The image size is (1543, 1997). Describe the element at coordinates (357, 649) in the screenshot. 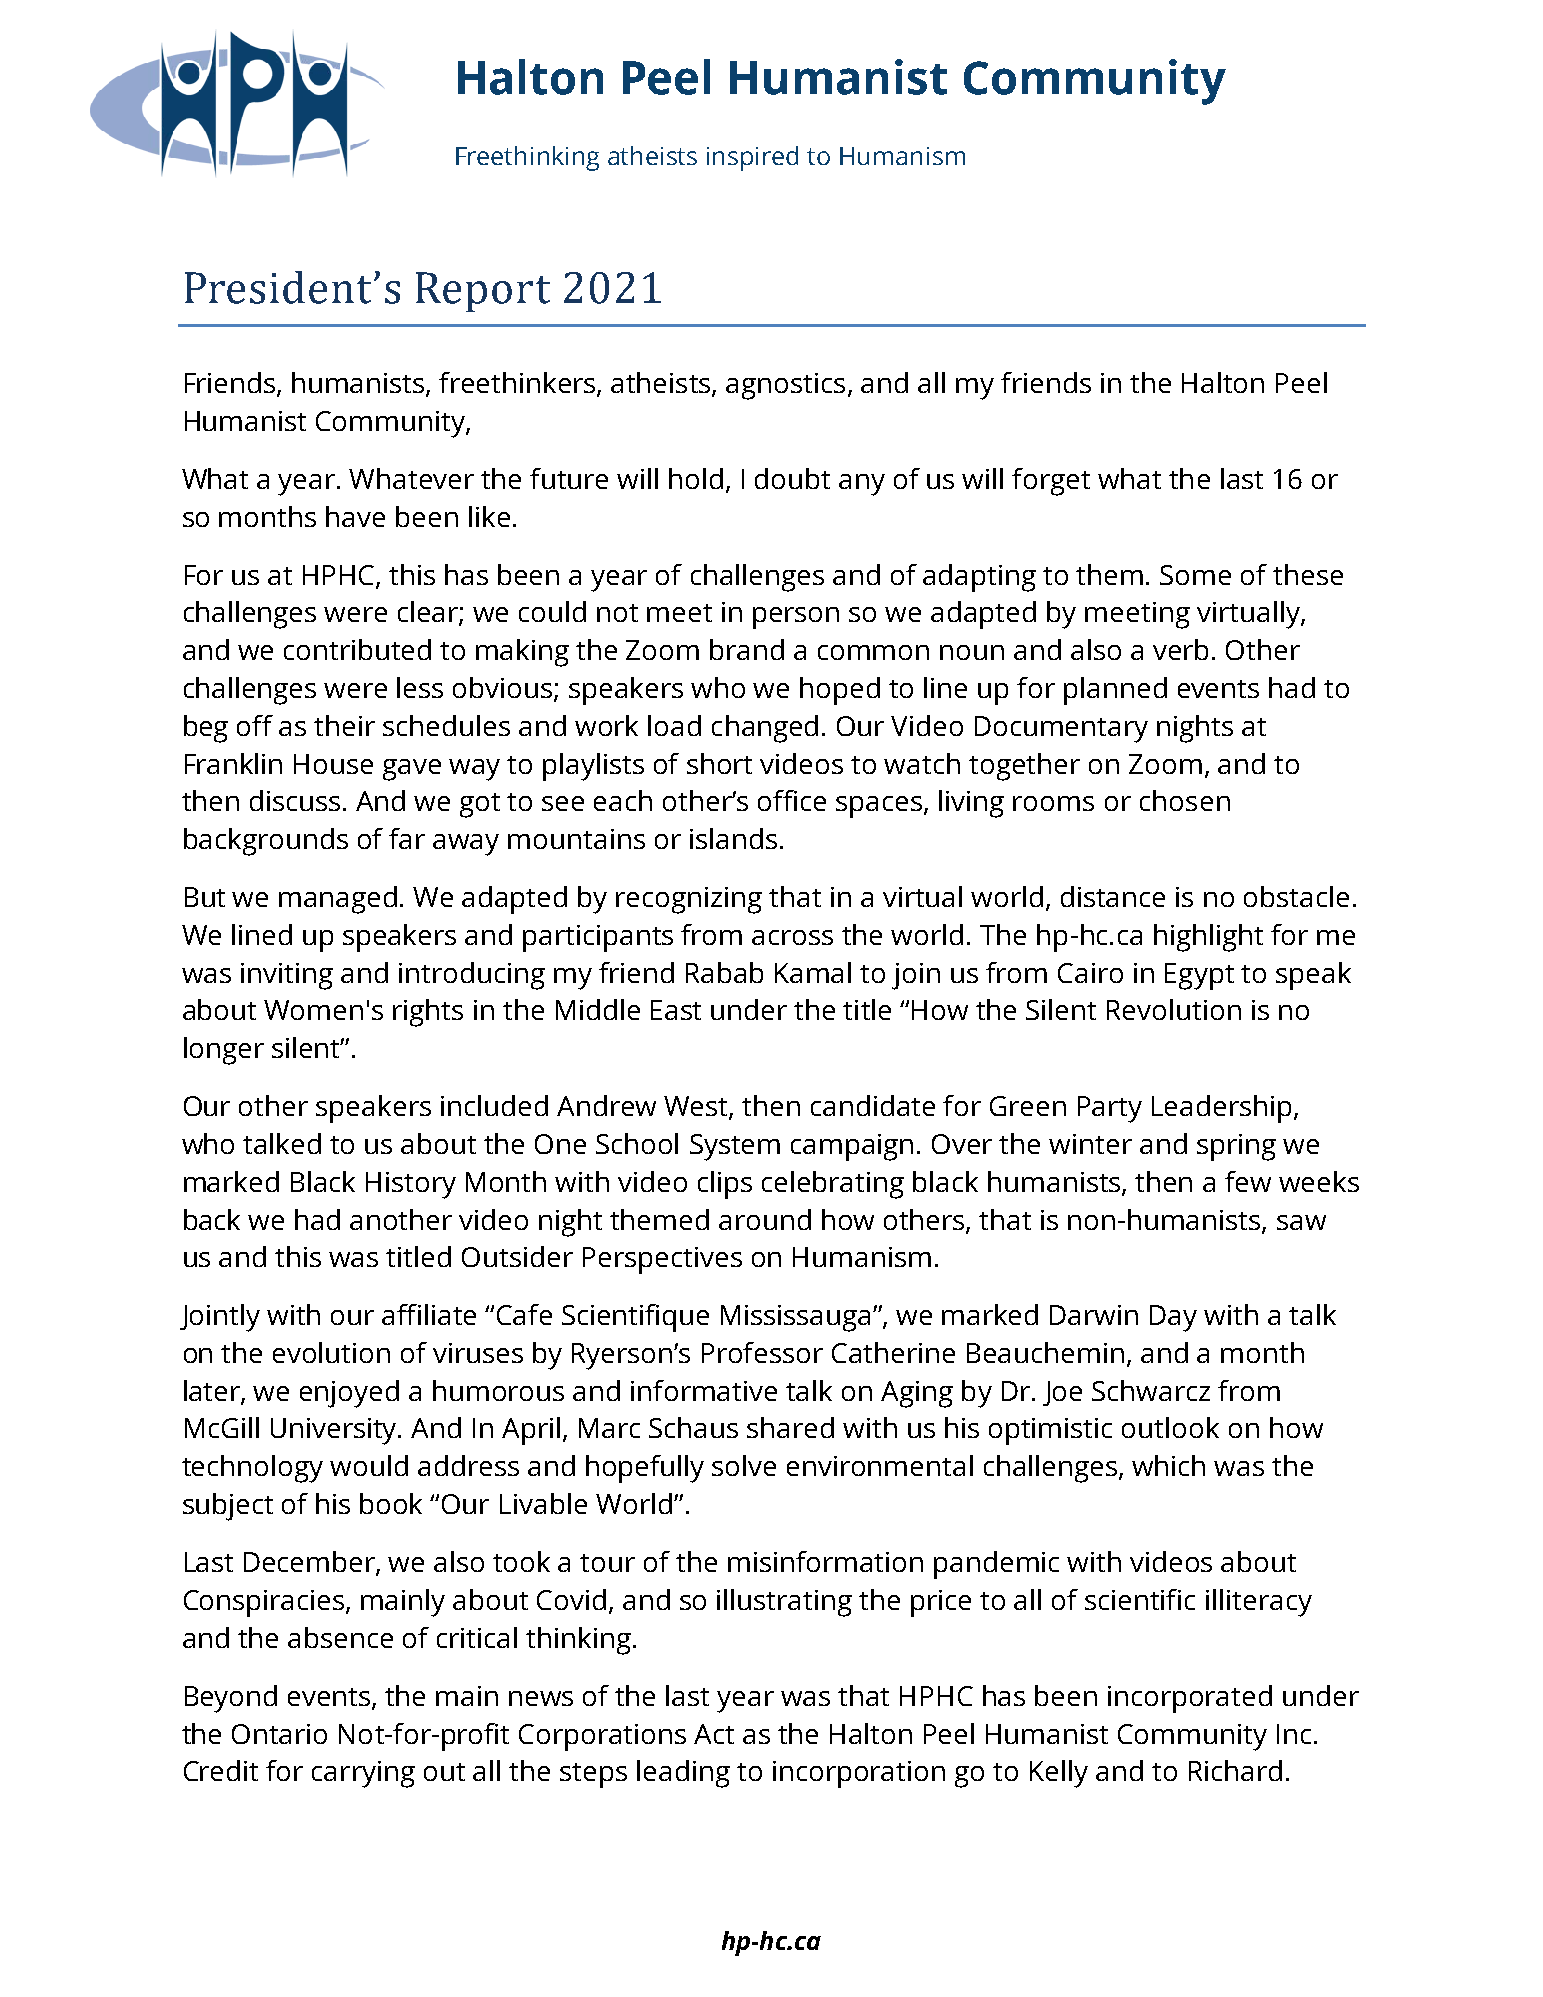

I see `contributed` at that location.
